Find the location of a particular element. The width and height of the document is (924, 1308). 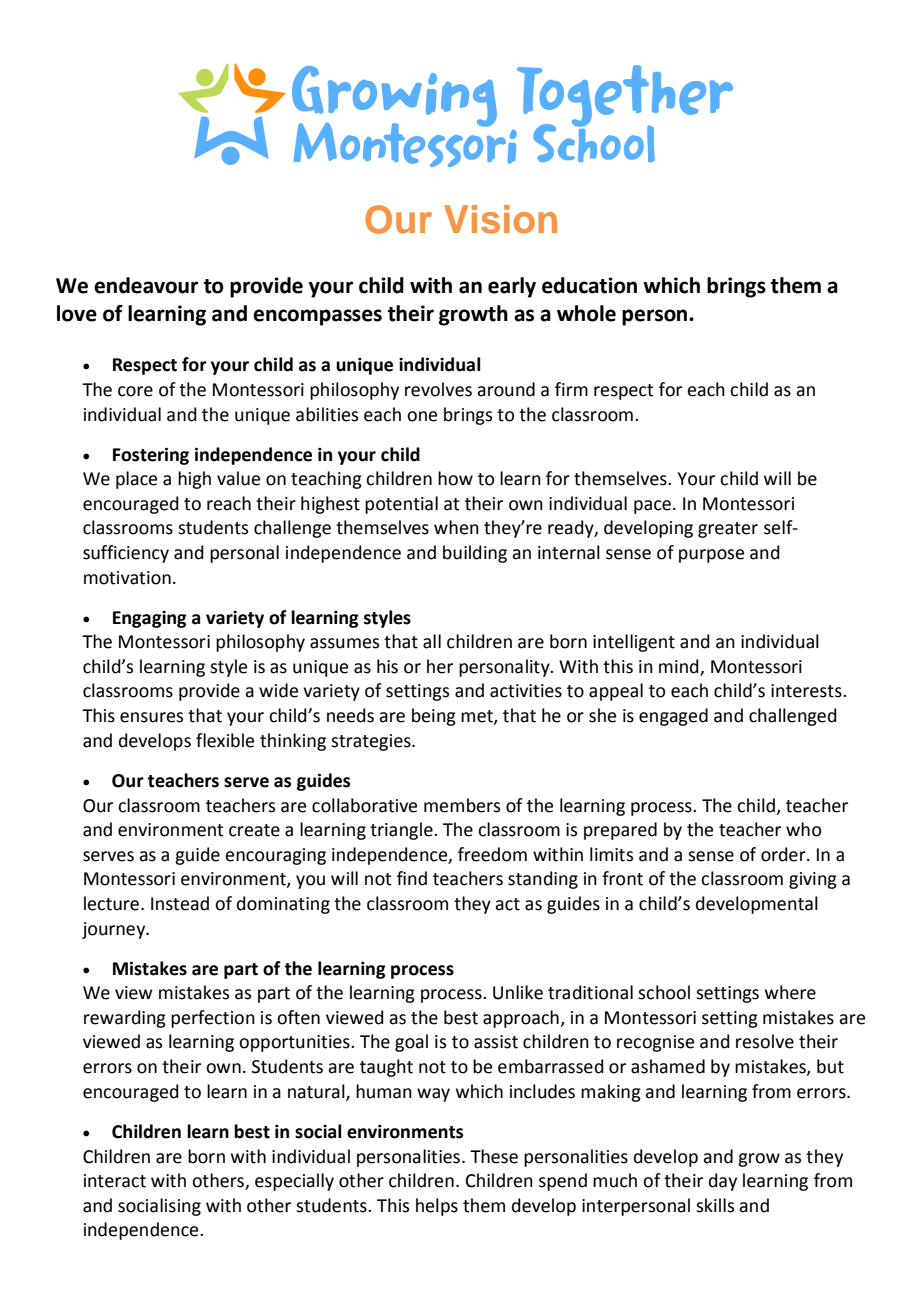

endeavour is located at coordinates (146, 285).
